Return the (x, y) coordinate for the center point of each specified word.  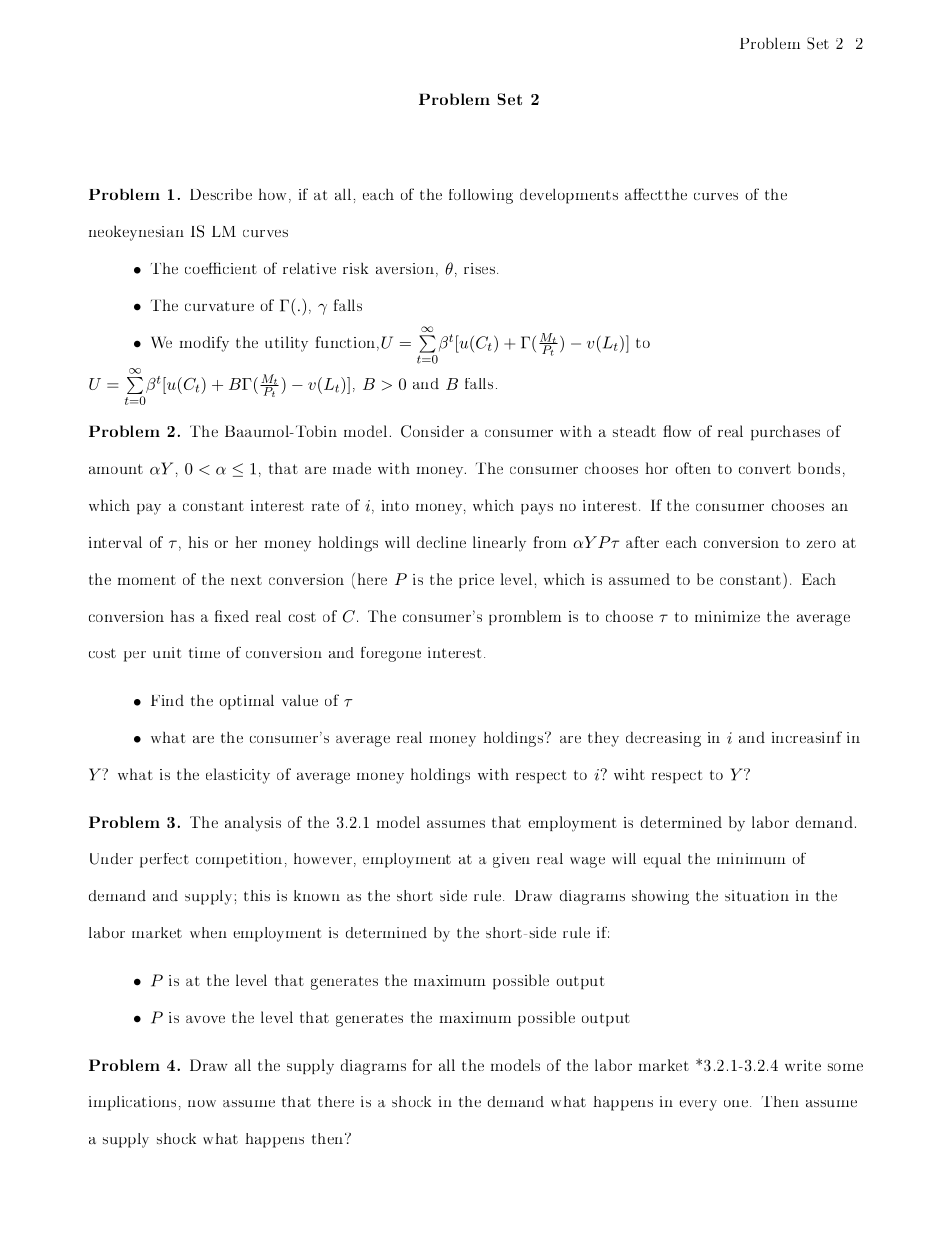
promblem (525, 617)
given (511, 860)
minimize (727, 616)
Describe (221, 194)
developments (569, 196)
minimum (751, 858)
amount (116, 469)
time (204, 652)
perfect (164, 860)
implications (132, 1103)
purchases (785, 433)
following (481, 196)
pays (537, 509)
